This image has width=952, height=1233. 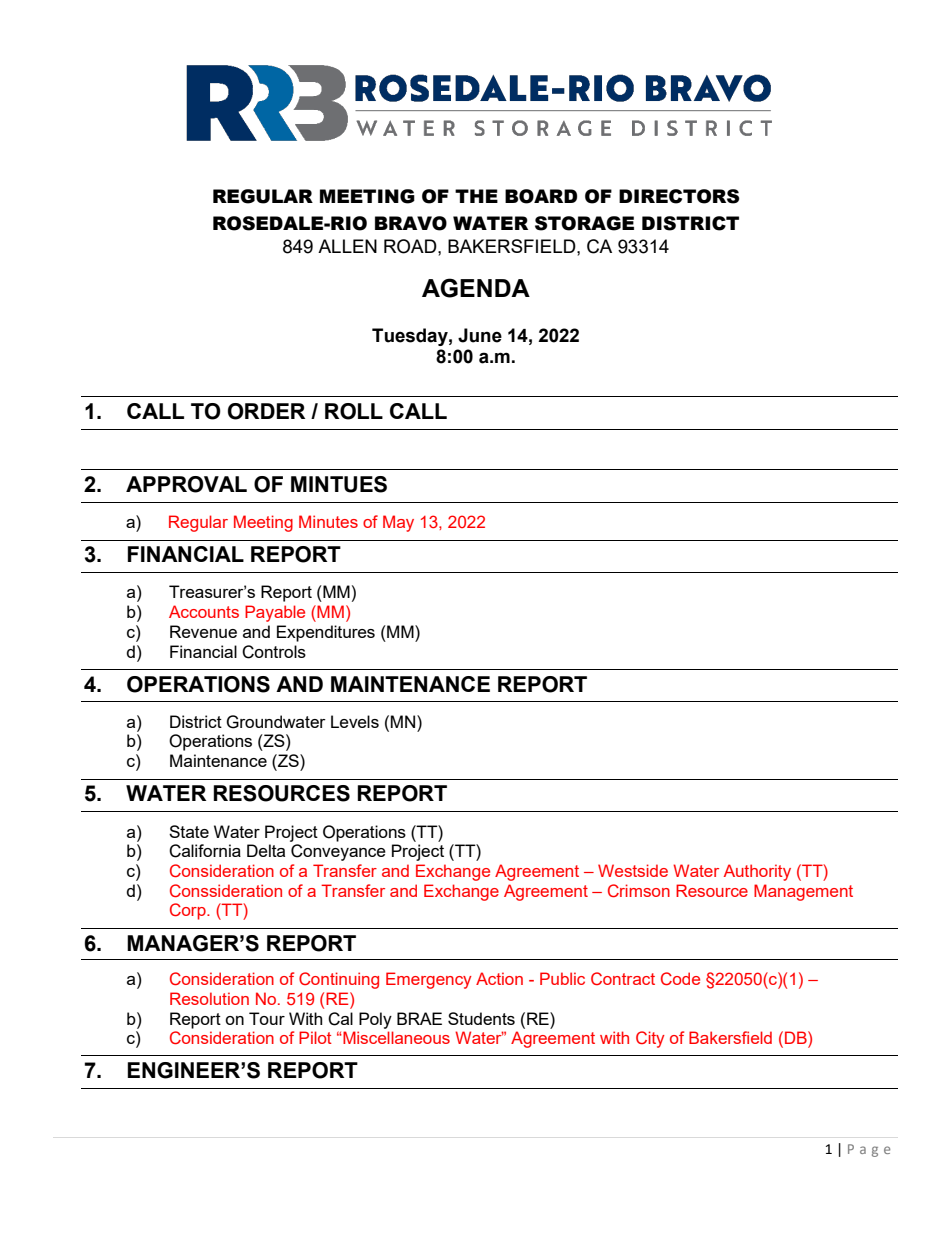 I want to click on THE, so click(x=476, y=196).
